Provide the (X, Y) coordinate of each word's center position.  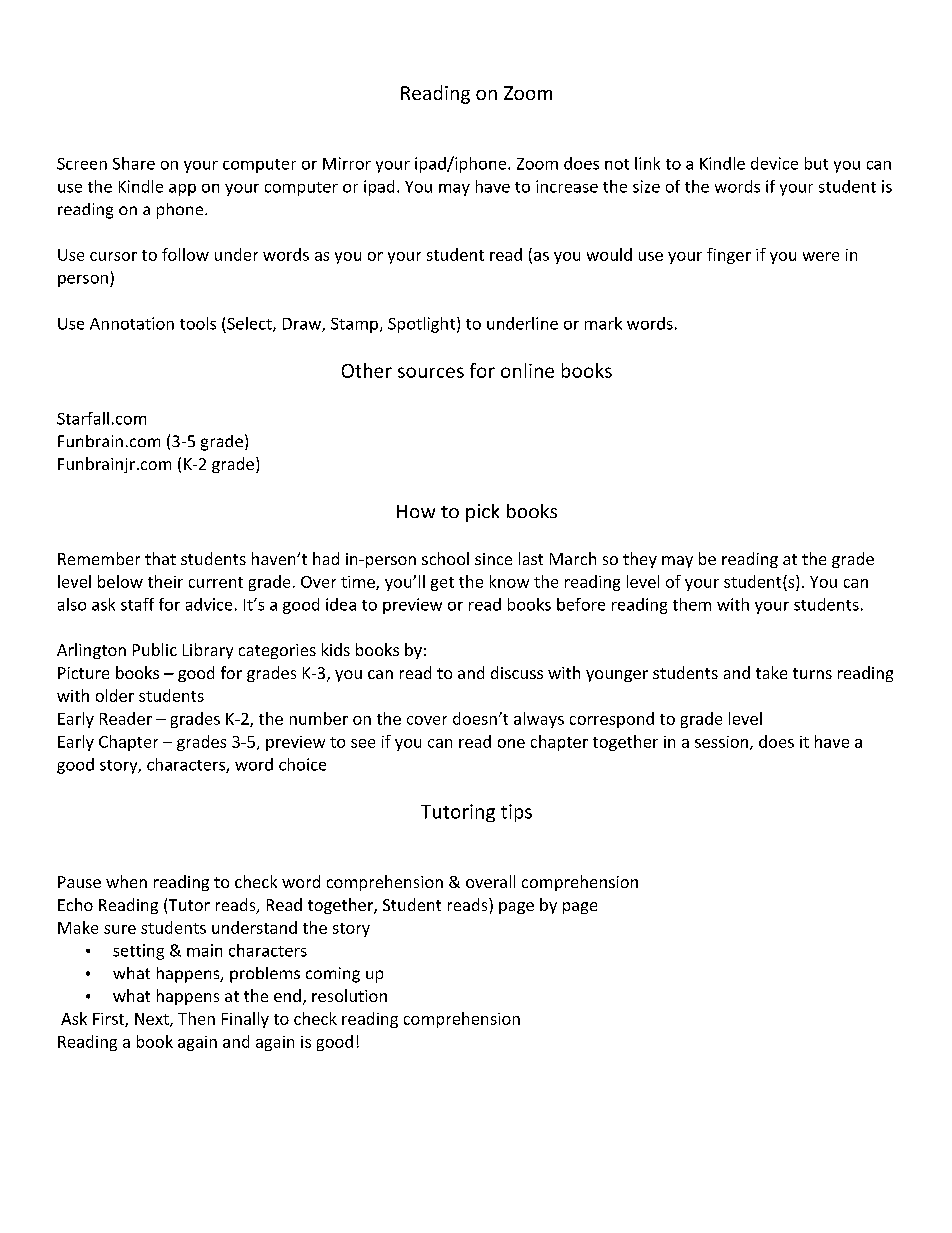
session (721, 742)
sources (431, 372)
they (640, 560)
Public (155, 649)
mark (603, 323)
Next (153, 1020)
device (774, 163)
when (126, 881)
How (416, 511)
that (160, 558)
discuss (517, 672)
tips (516, 813)
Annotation (132, 323)
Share (134, 163)
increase (567, 186)
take (771, 672)
